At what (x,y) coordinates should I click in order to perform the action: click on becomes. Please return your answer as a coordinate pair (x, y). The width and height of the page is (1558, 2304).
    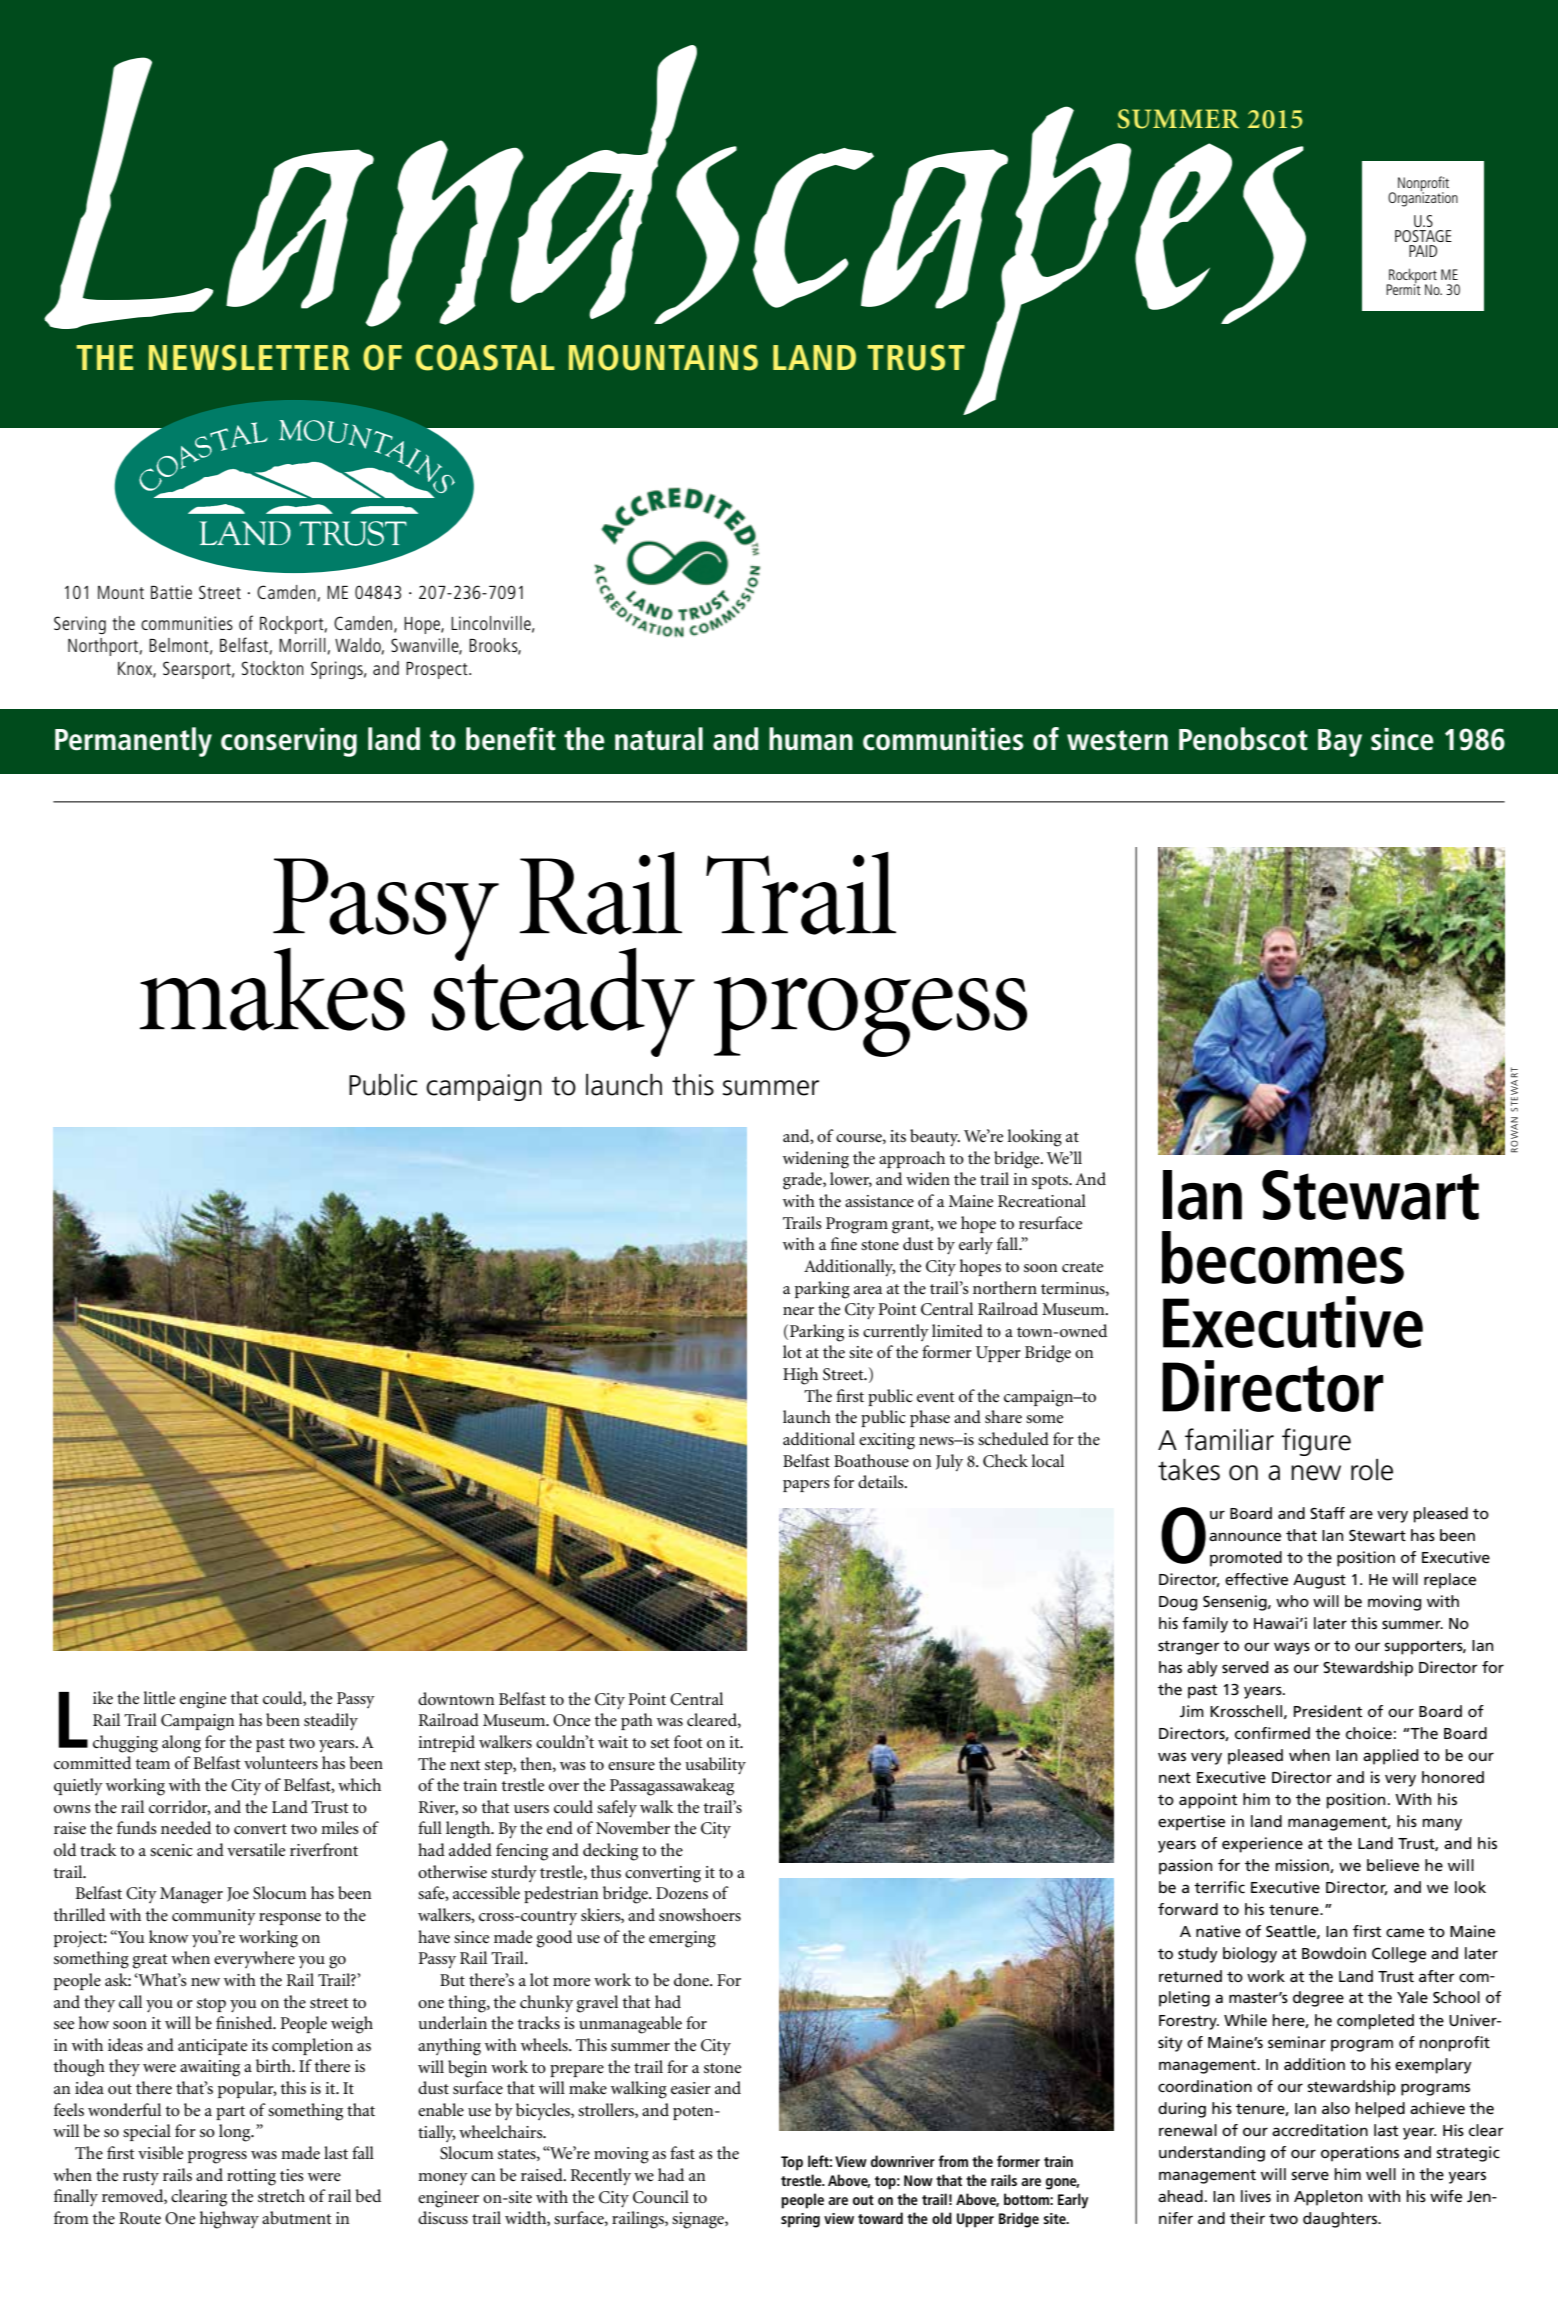
    Looking at the image, I should click on (1283, 1257).
